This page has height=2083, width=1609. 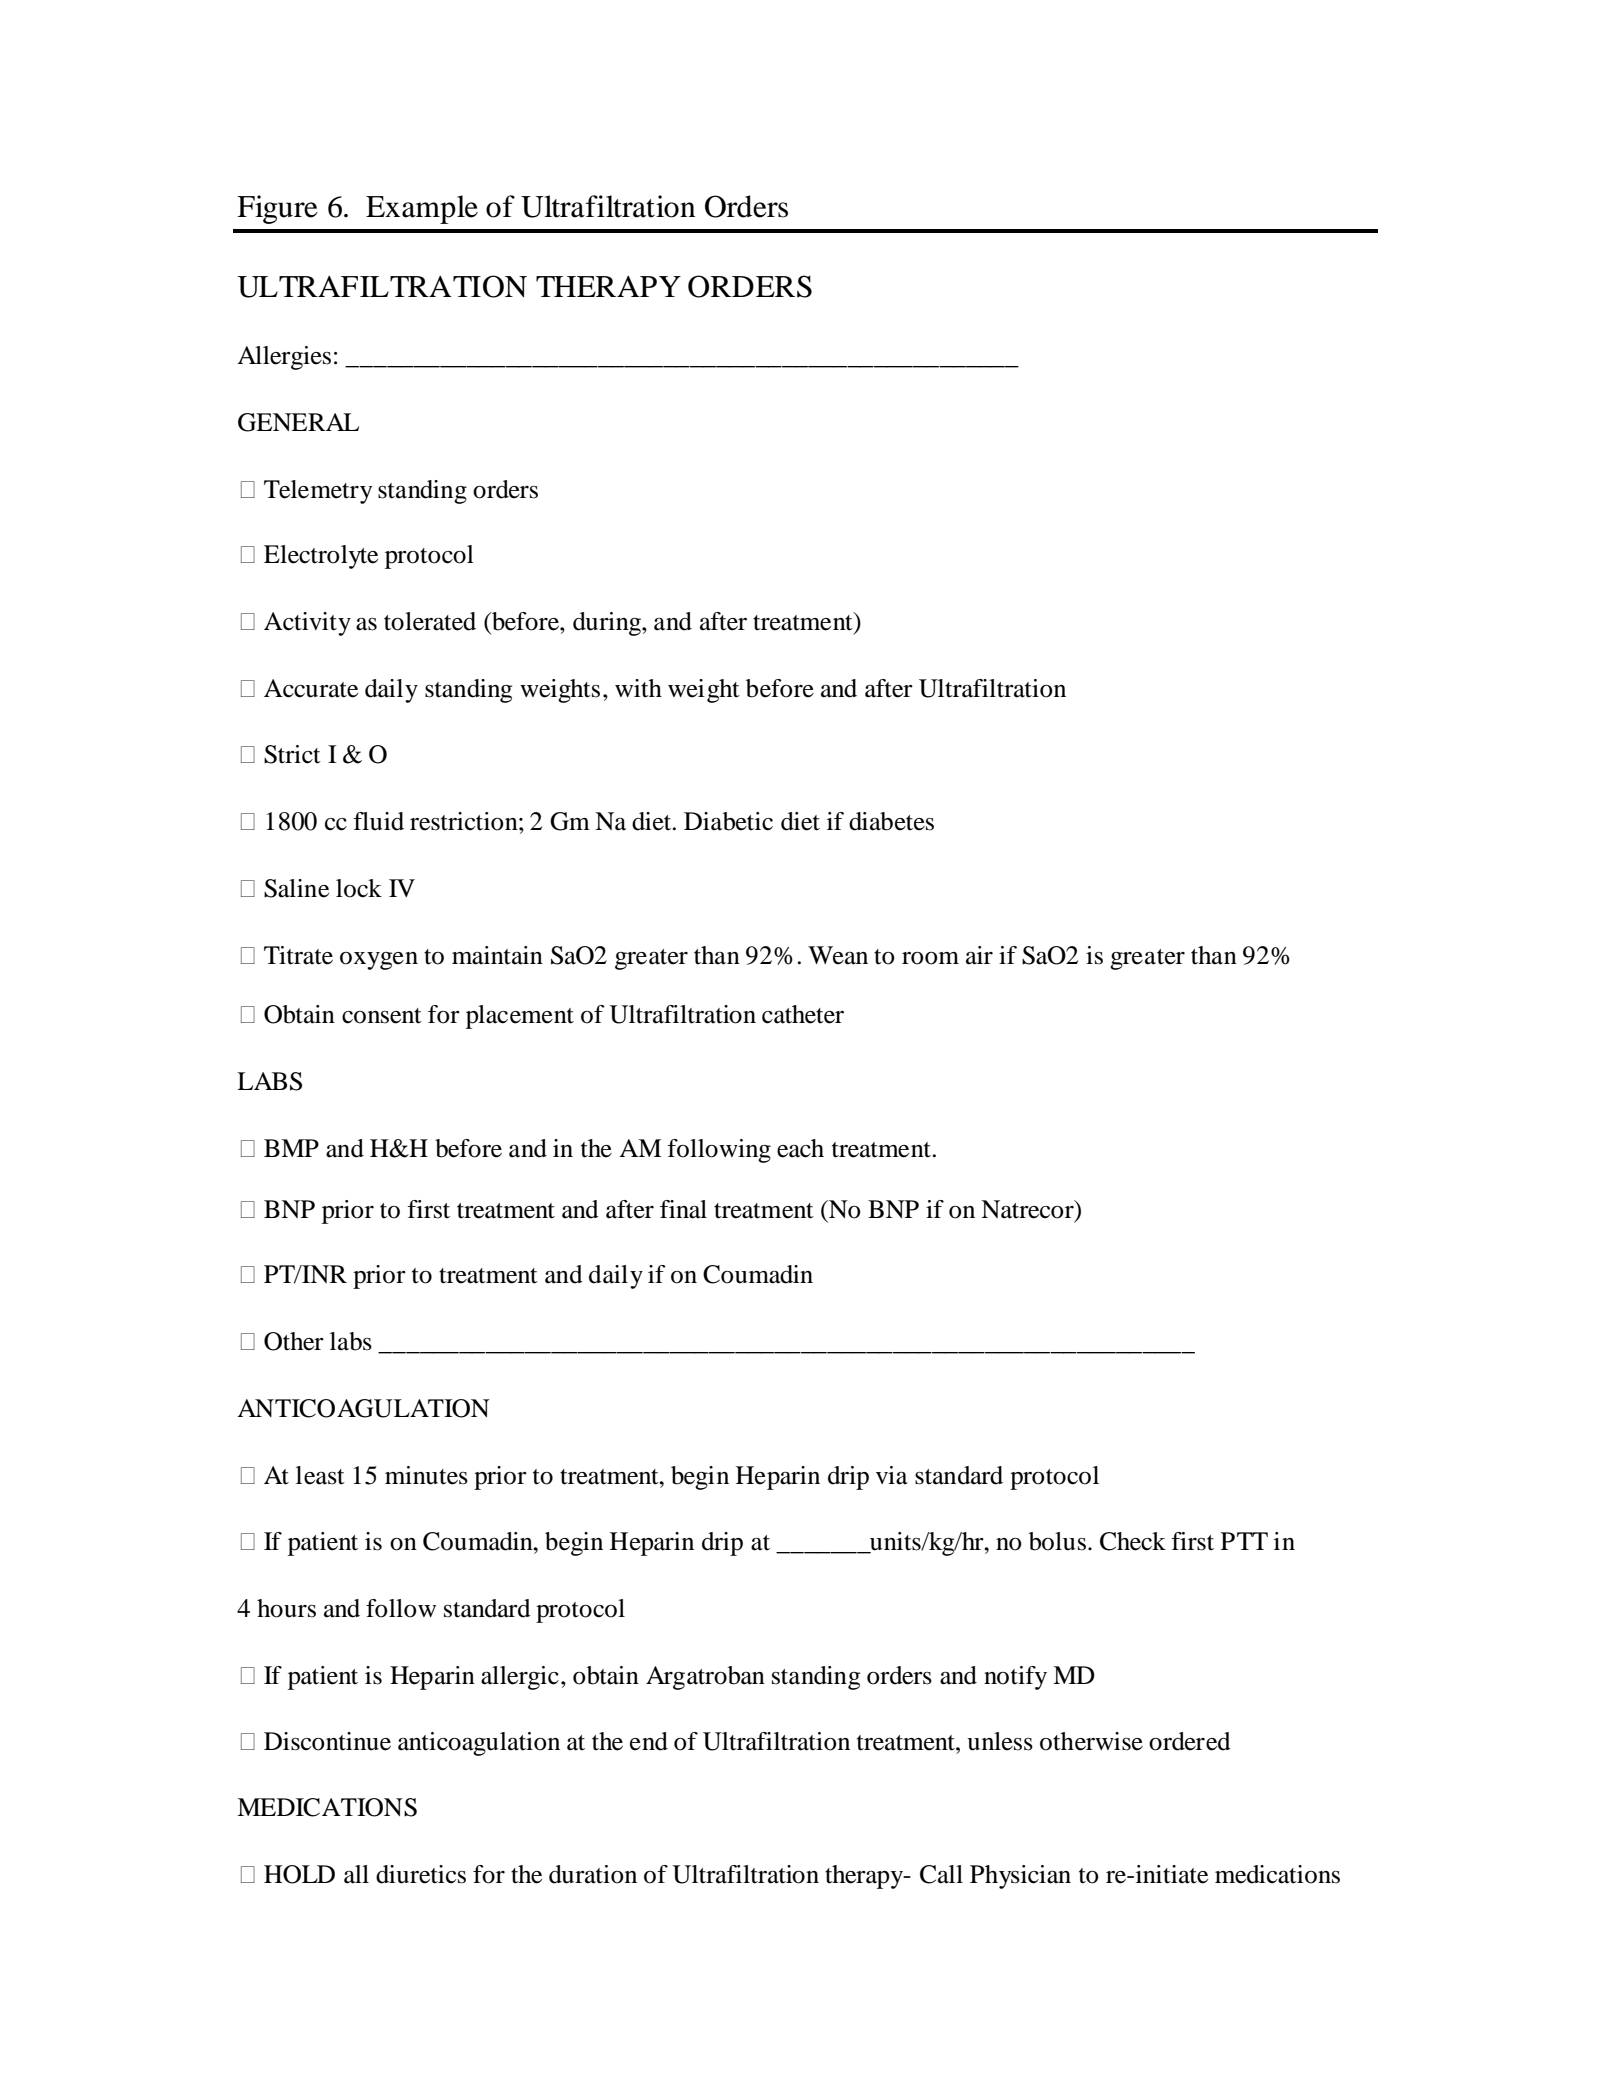 I want to click on during, so click(x=608, y=624).
